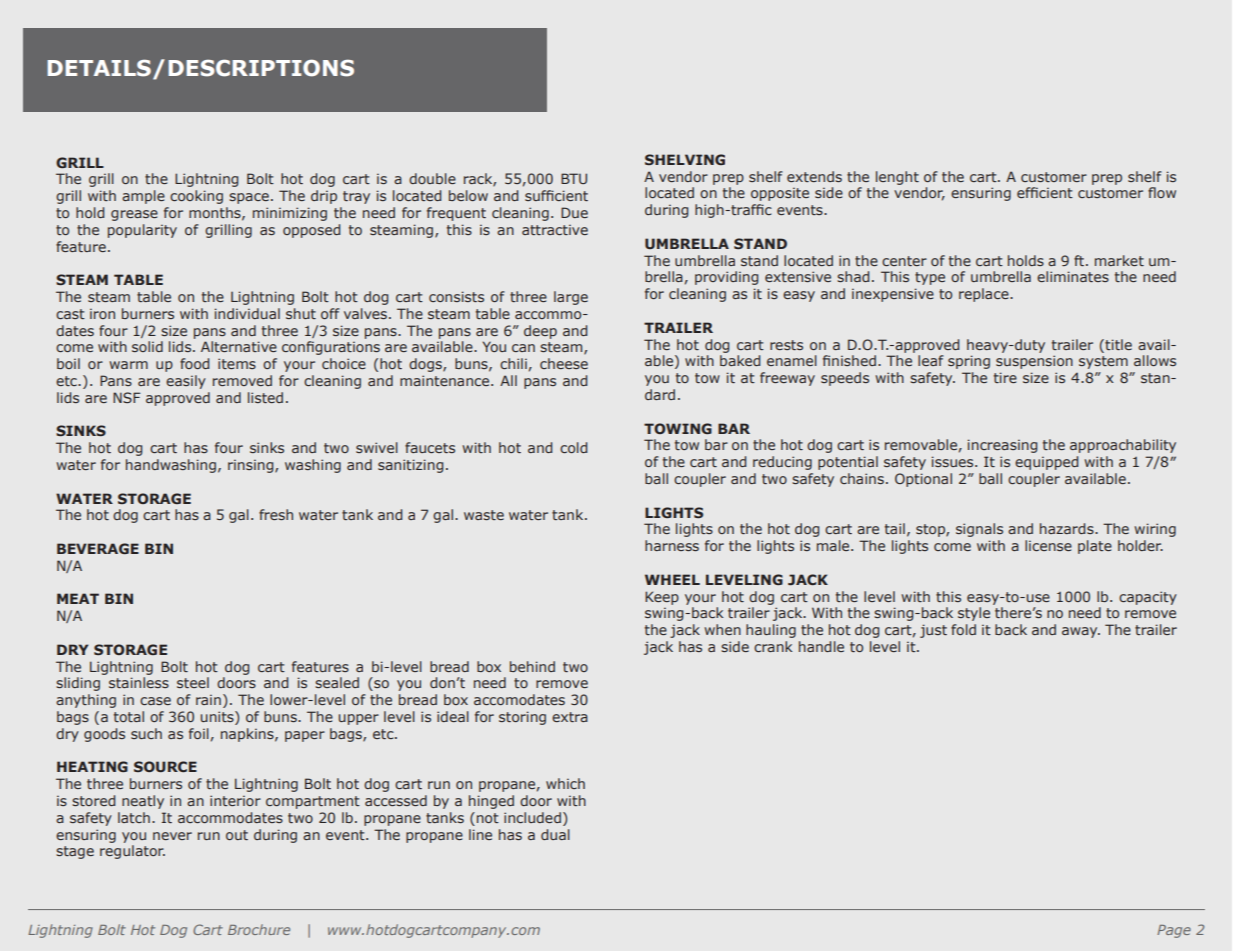 The image size is (1233, 952). I want to click on regulator, so click(132, 852).
